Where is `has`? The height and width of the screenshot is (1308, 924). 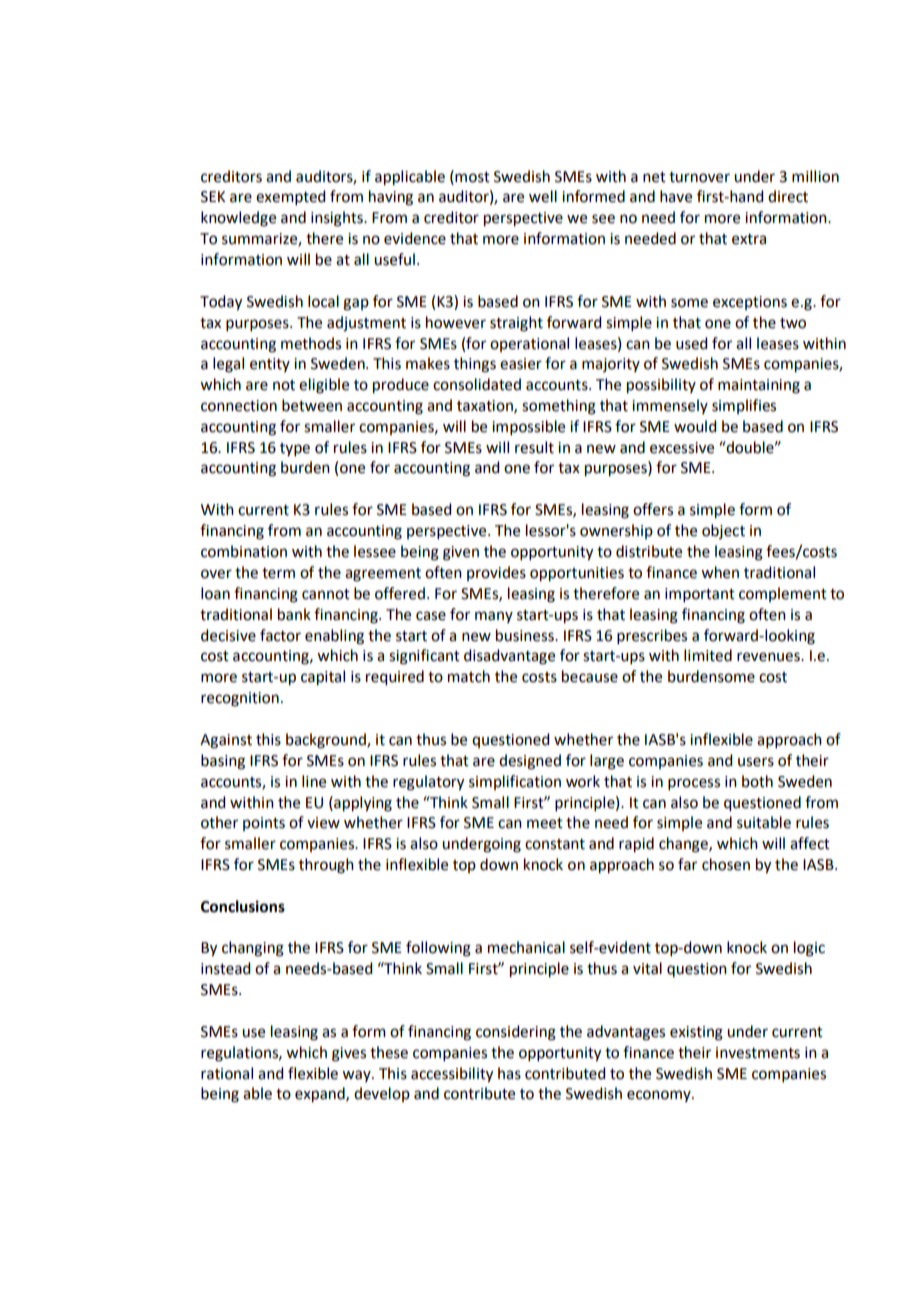
has is located at coordinates (509, 1073).
